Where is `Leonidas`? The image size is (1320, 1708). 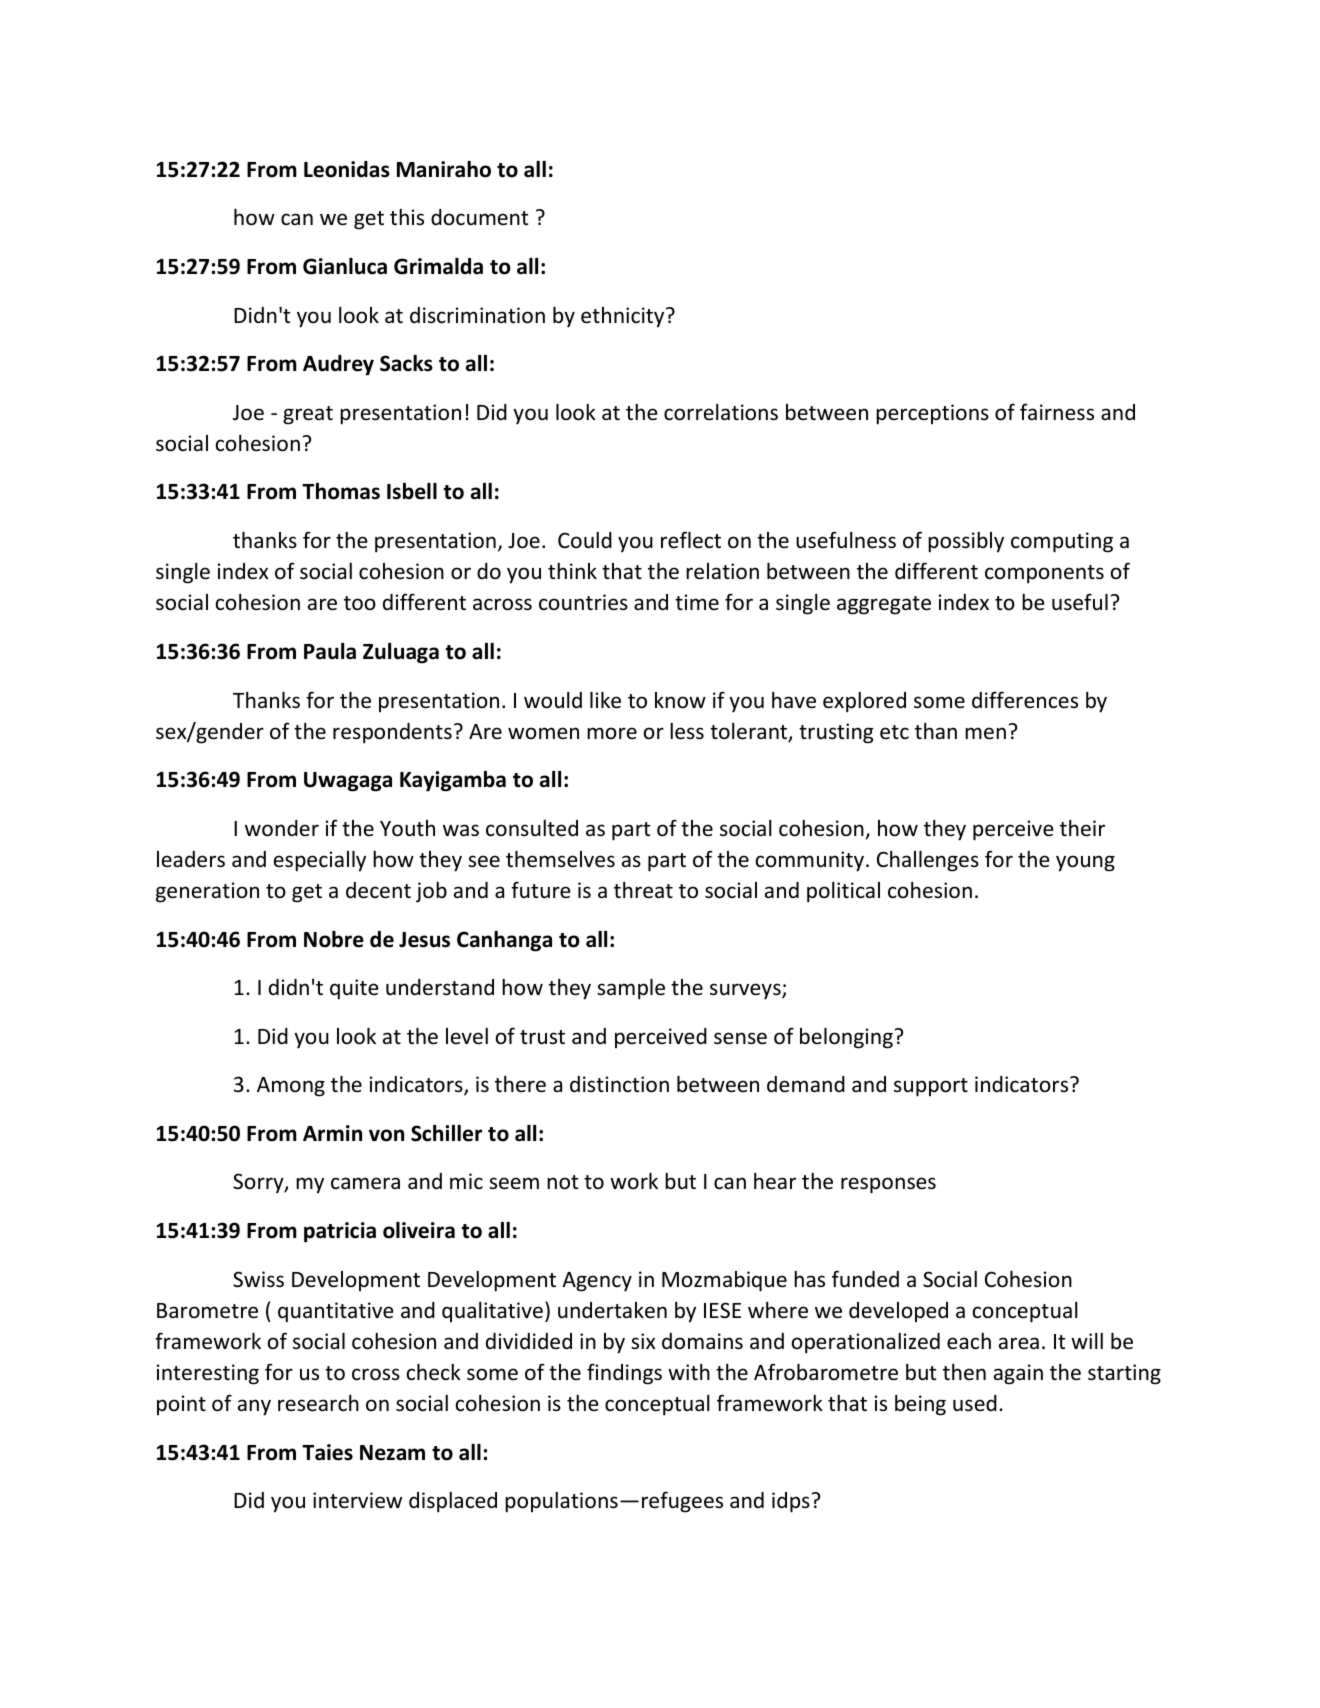
Leonidas is located at coordinates (347, 169).
